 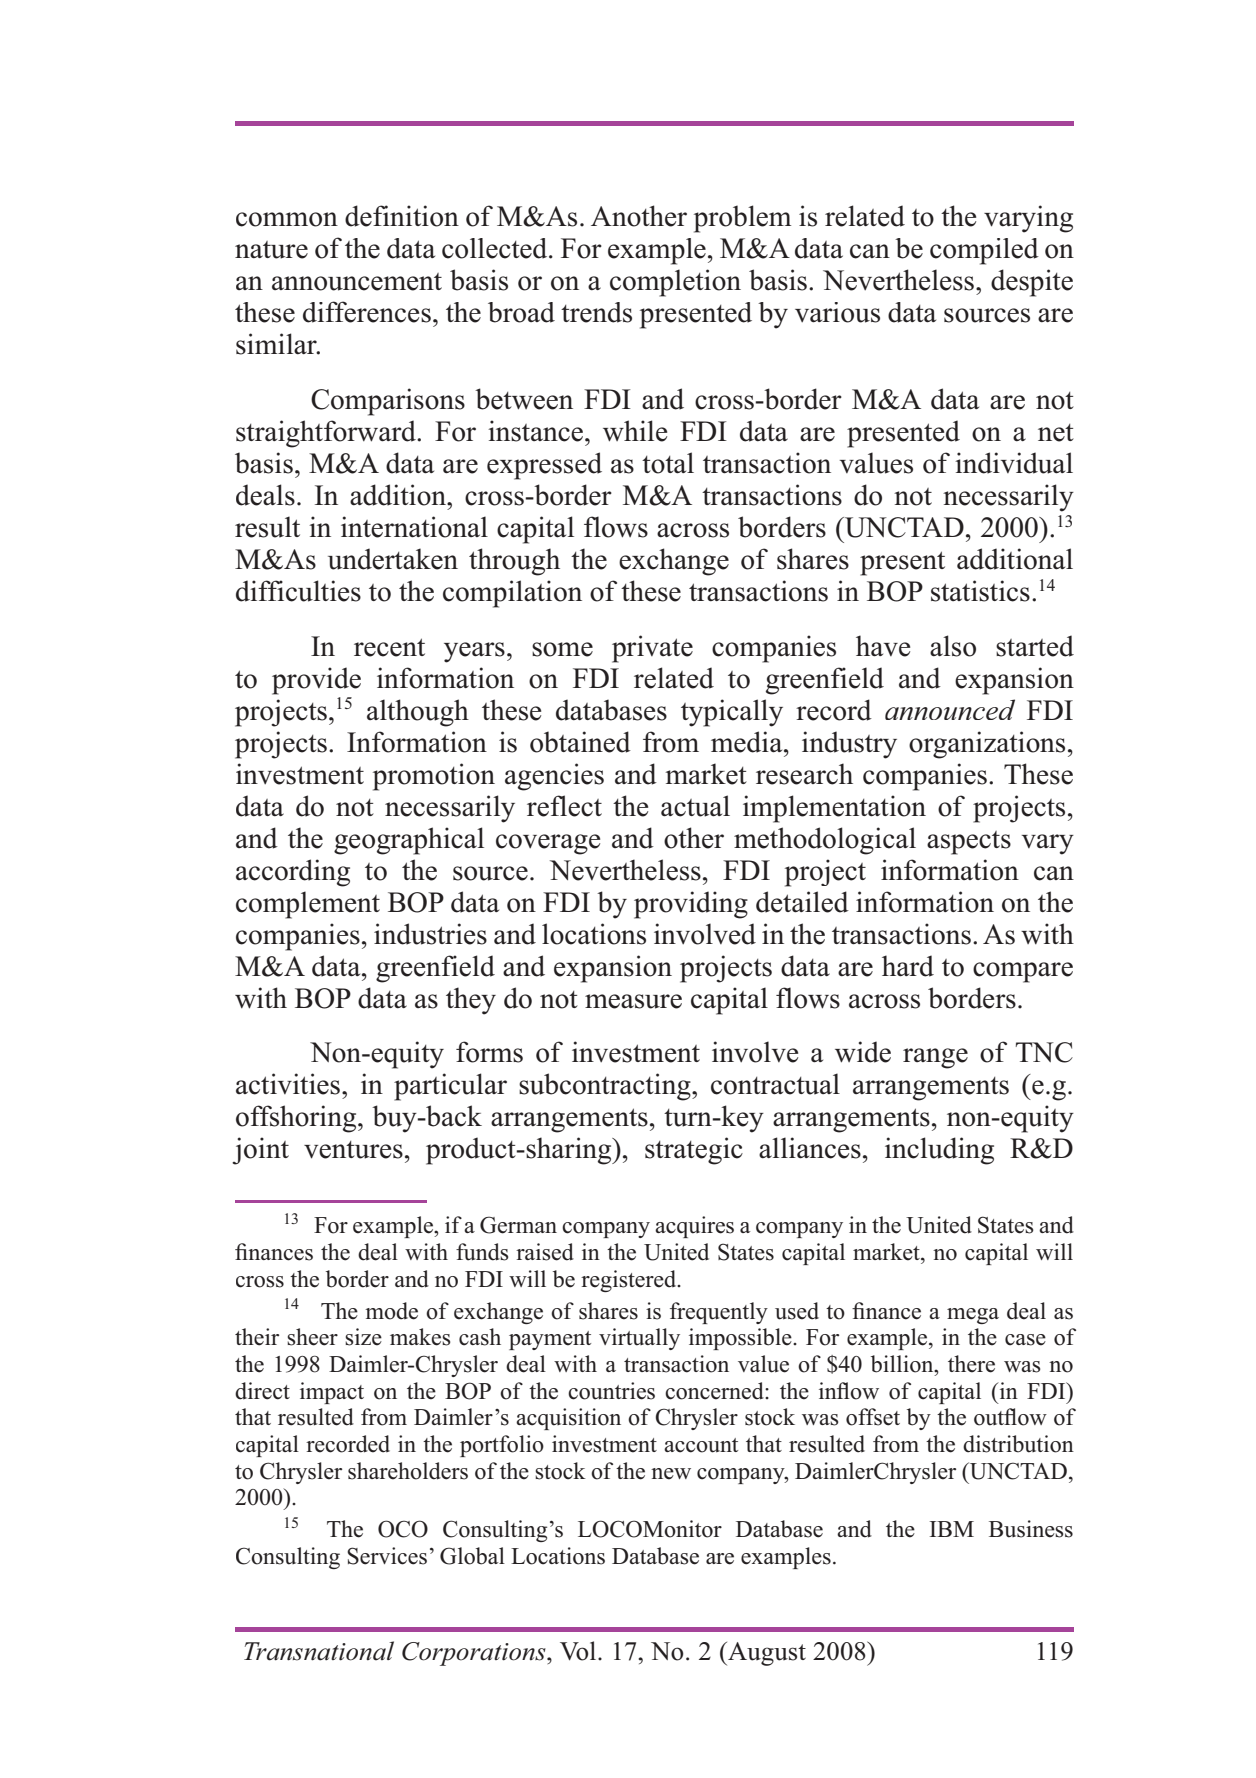 I want to click on strategic, so click(x=694, y=1151).
